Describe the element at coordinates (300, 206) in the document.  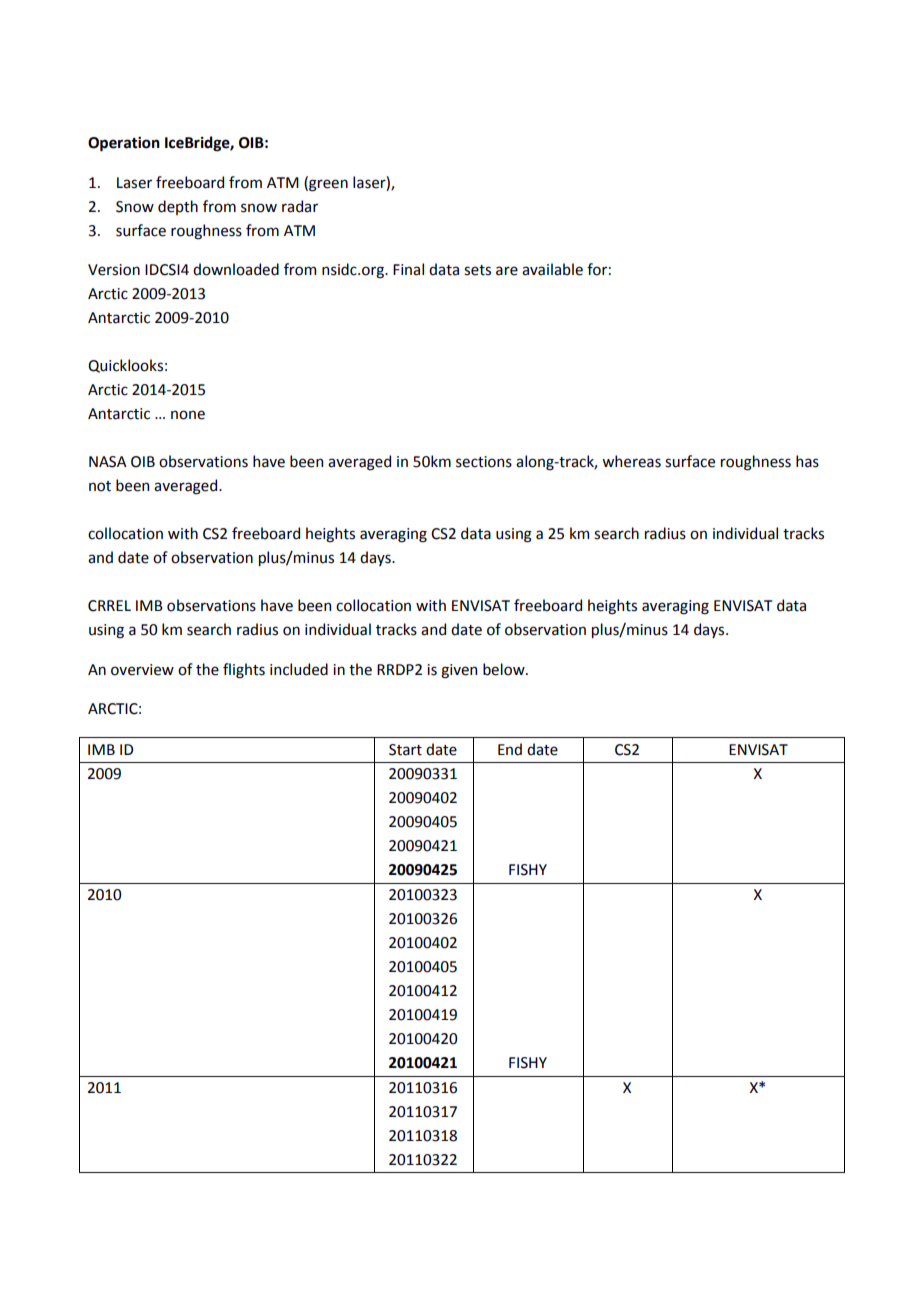
I see `radar` at that location.
